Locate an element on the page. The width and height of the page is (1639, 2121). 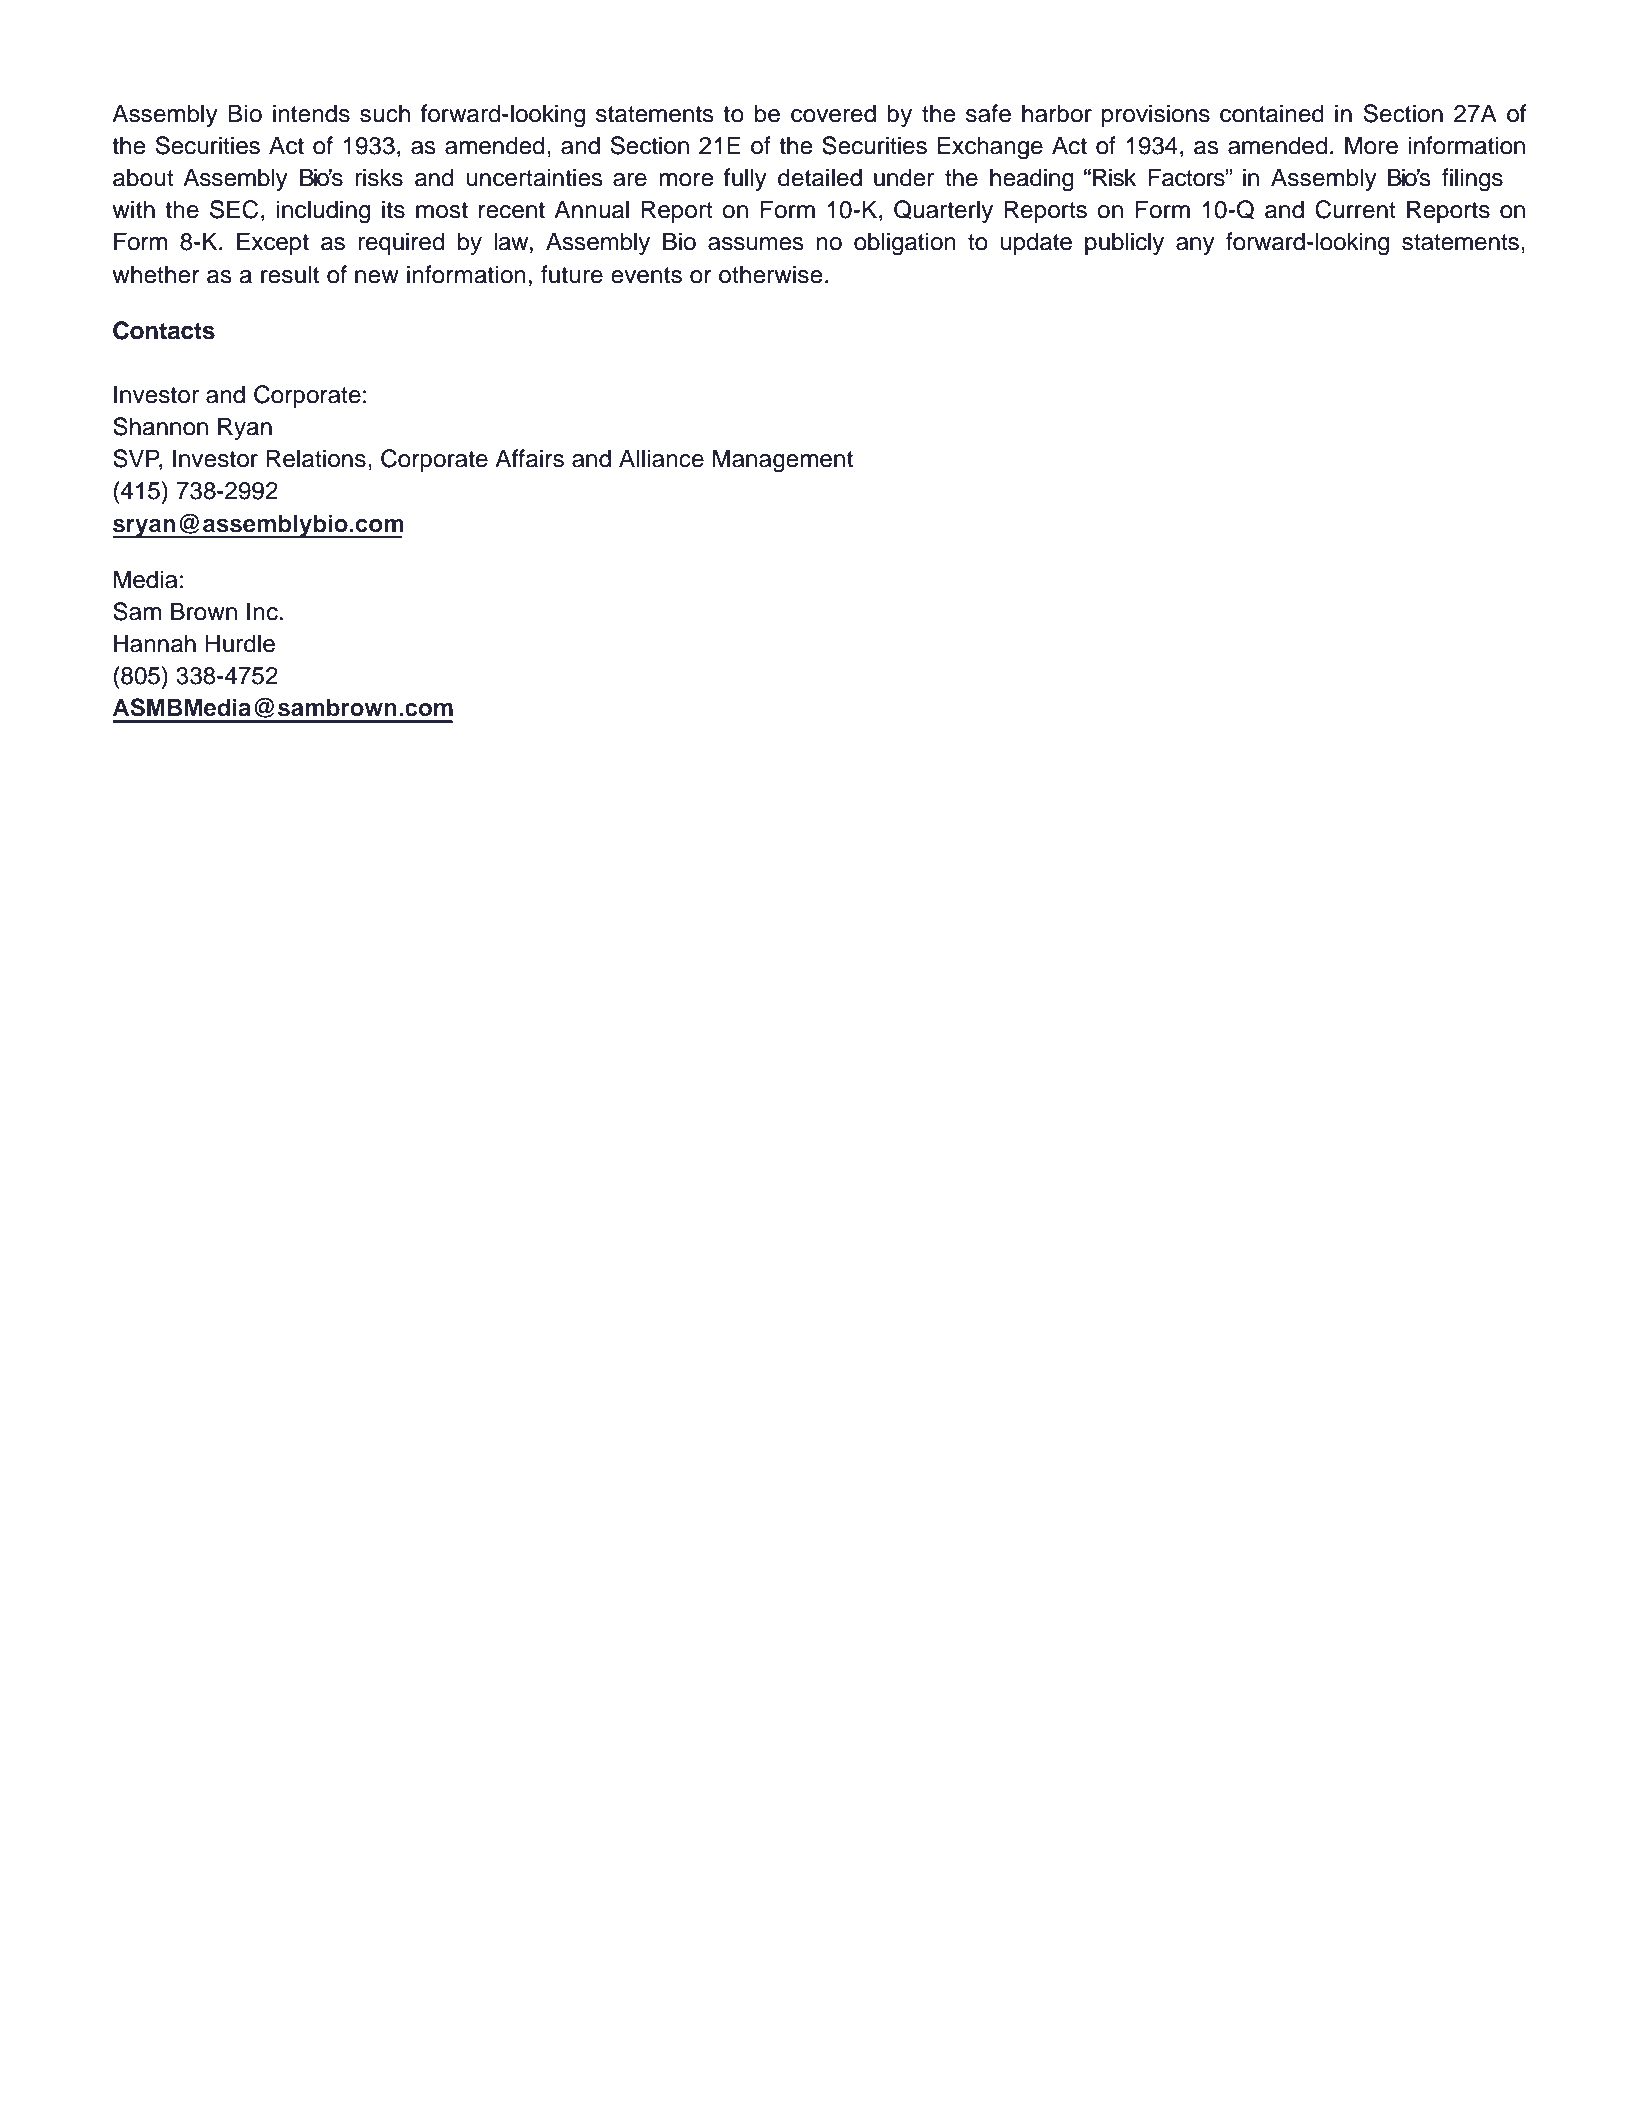
Relations is located at coordinates (316, 458).
